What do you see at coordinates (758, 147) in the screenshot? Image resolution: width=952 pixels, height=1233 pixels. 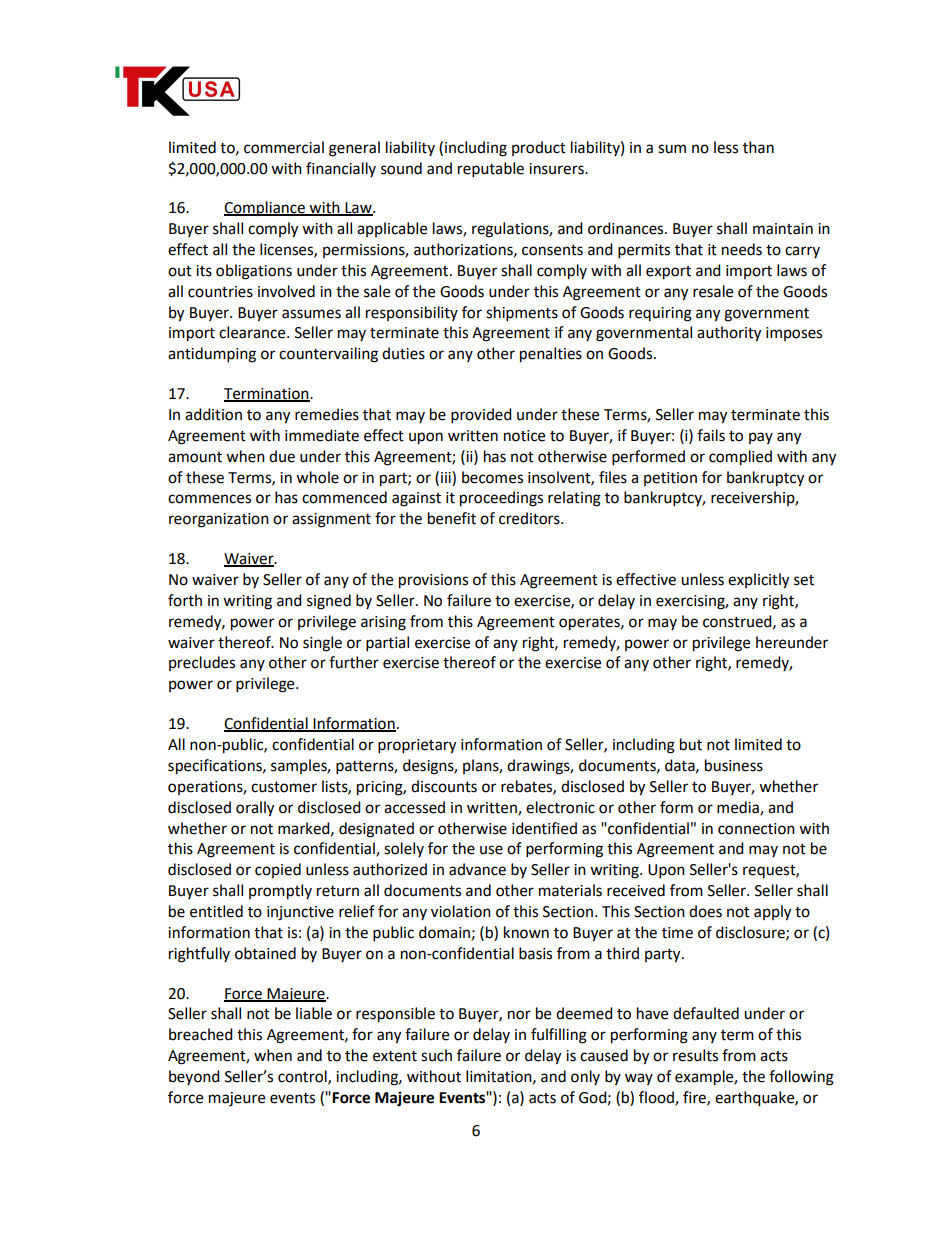 I see `than` at bounding box center [758, 147].
